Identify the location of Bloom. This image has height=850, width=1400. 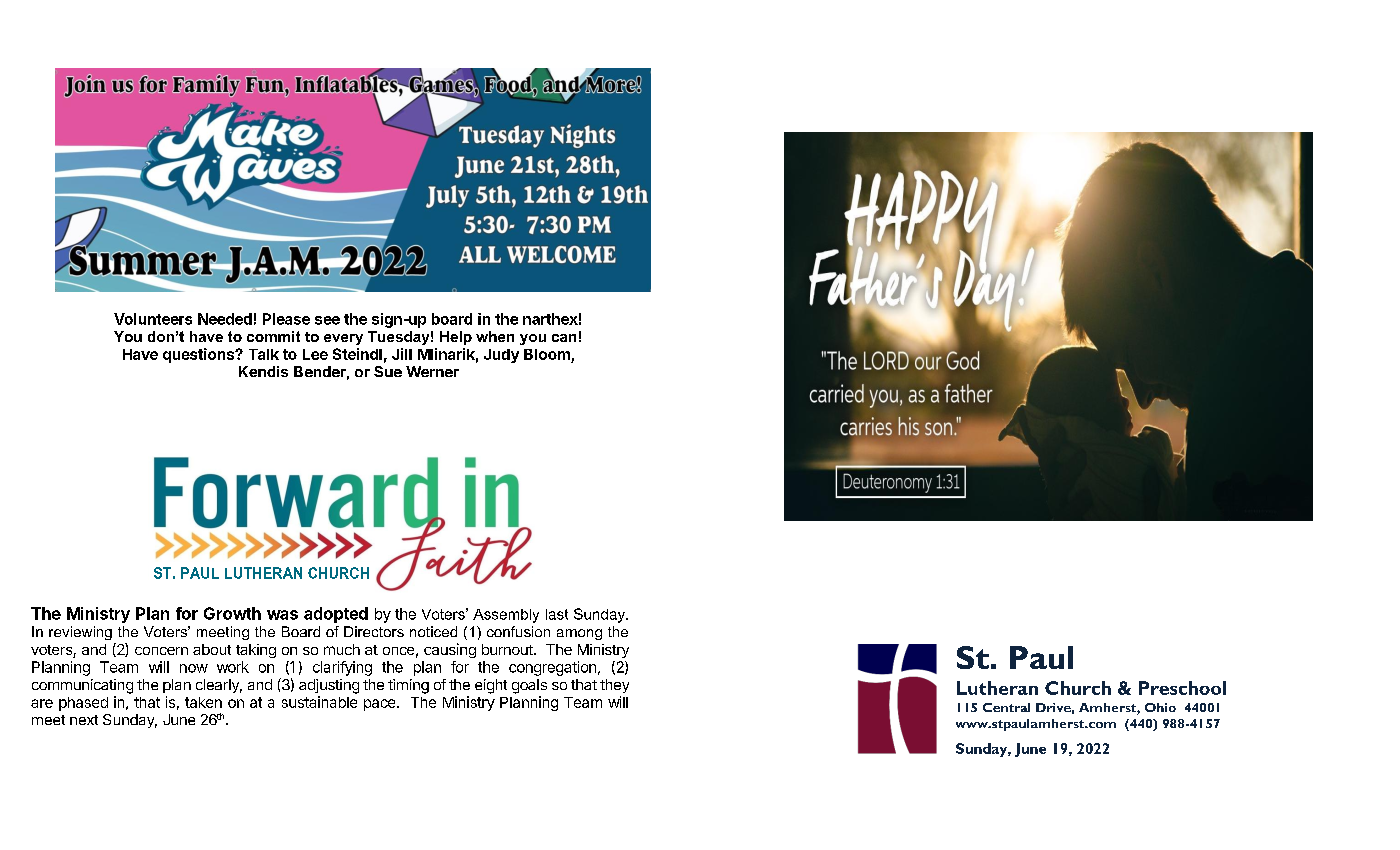
(547, 354).
